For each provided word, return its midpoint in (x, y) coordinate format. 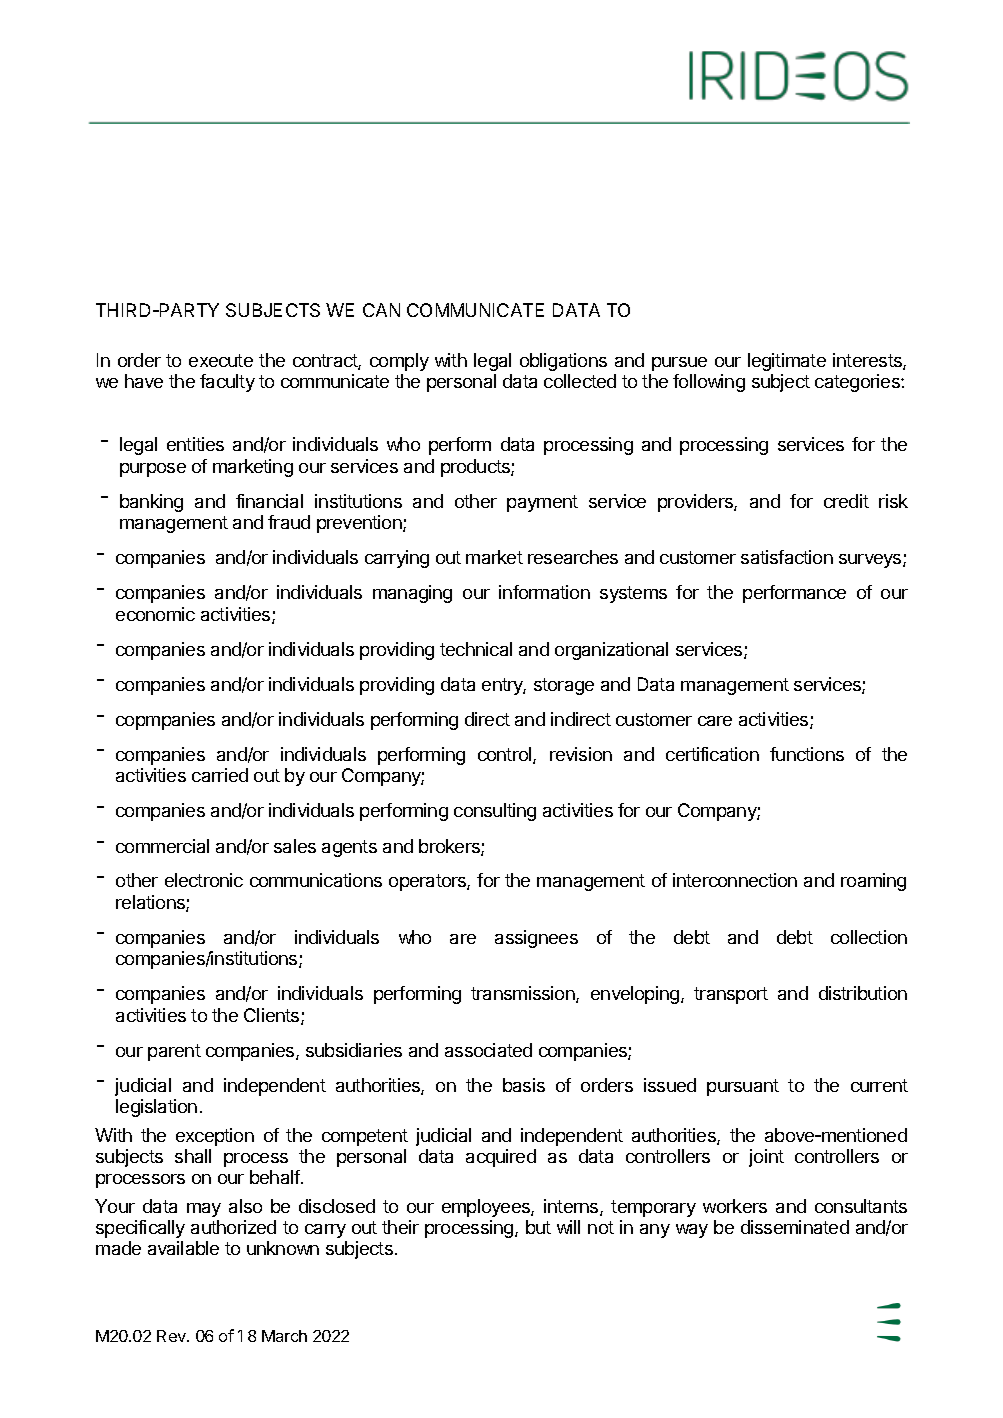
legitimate (787, 362)
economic (155, 614)
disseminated (795, 1227)
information (544, 592)
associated (488, 1050)
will (568, 1227)
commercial (162, 846)
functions (807, 754)
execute (221, 360)
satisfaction (787, 557)
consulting (495, 812)
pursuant (743, 1087)
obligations (563, 362)
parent (174, 1052)
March (284, 1336)
